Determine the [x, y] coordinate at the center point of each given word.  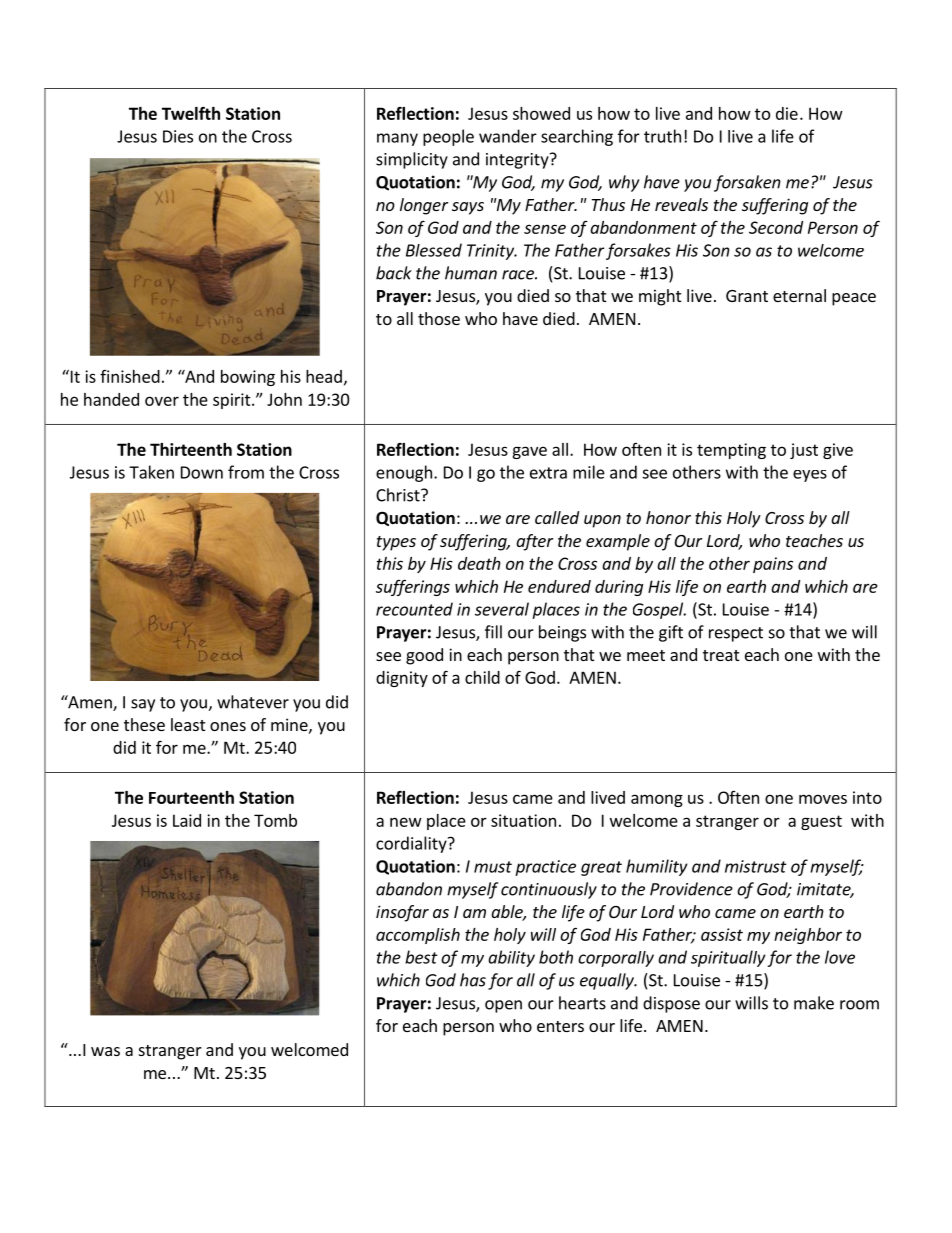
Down [202, 472]
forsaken [747, 183]
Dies [178, 136]
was [105, 1051]
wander [508, 136]
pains [773, 565]
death [479, 563]
